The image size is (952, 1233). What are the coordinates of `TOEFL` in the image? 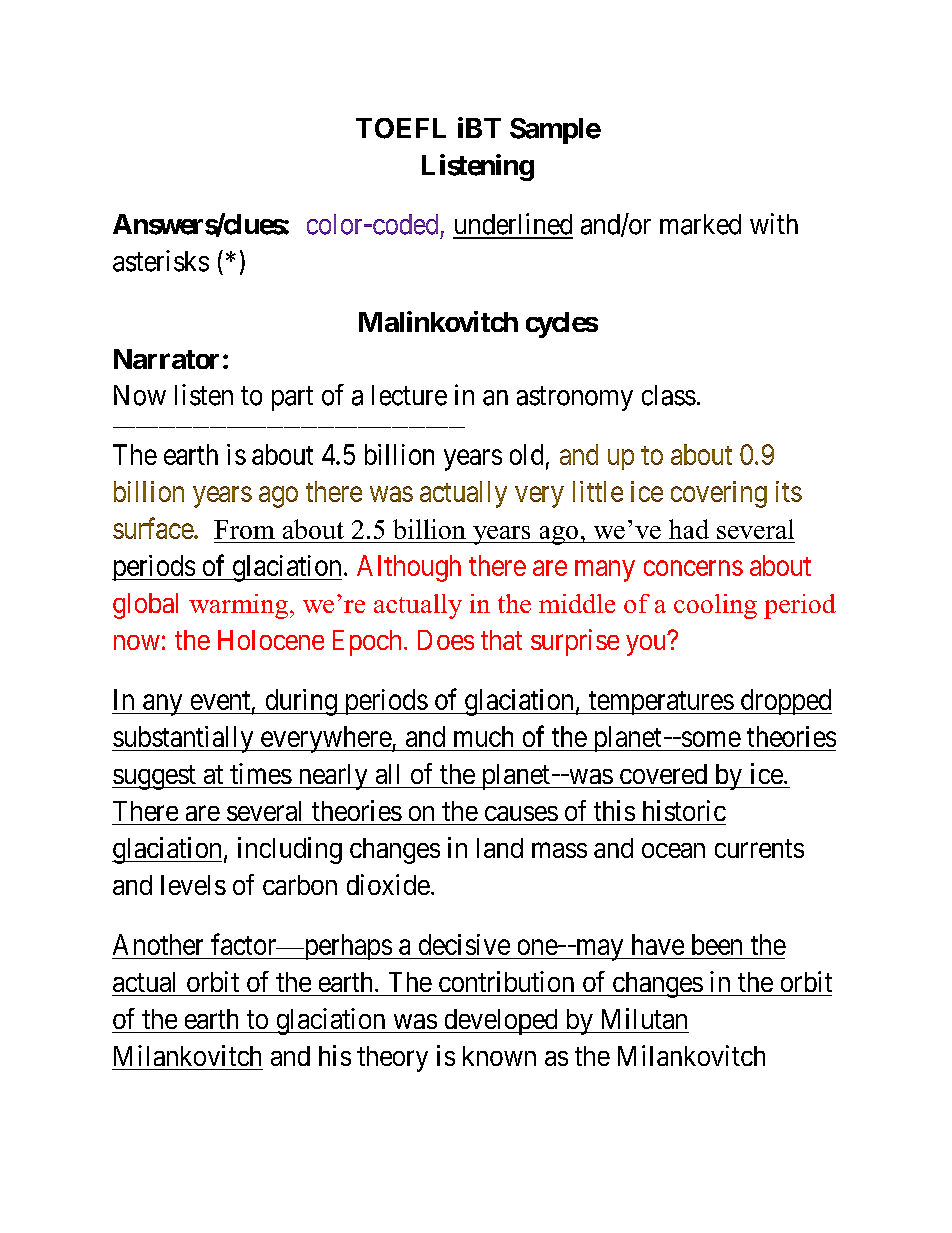 It's located at (401, 128).
